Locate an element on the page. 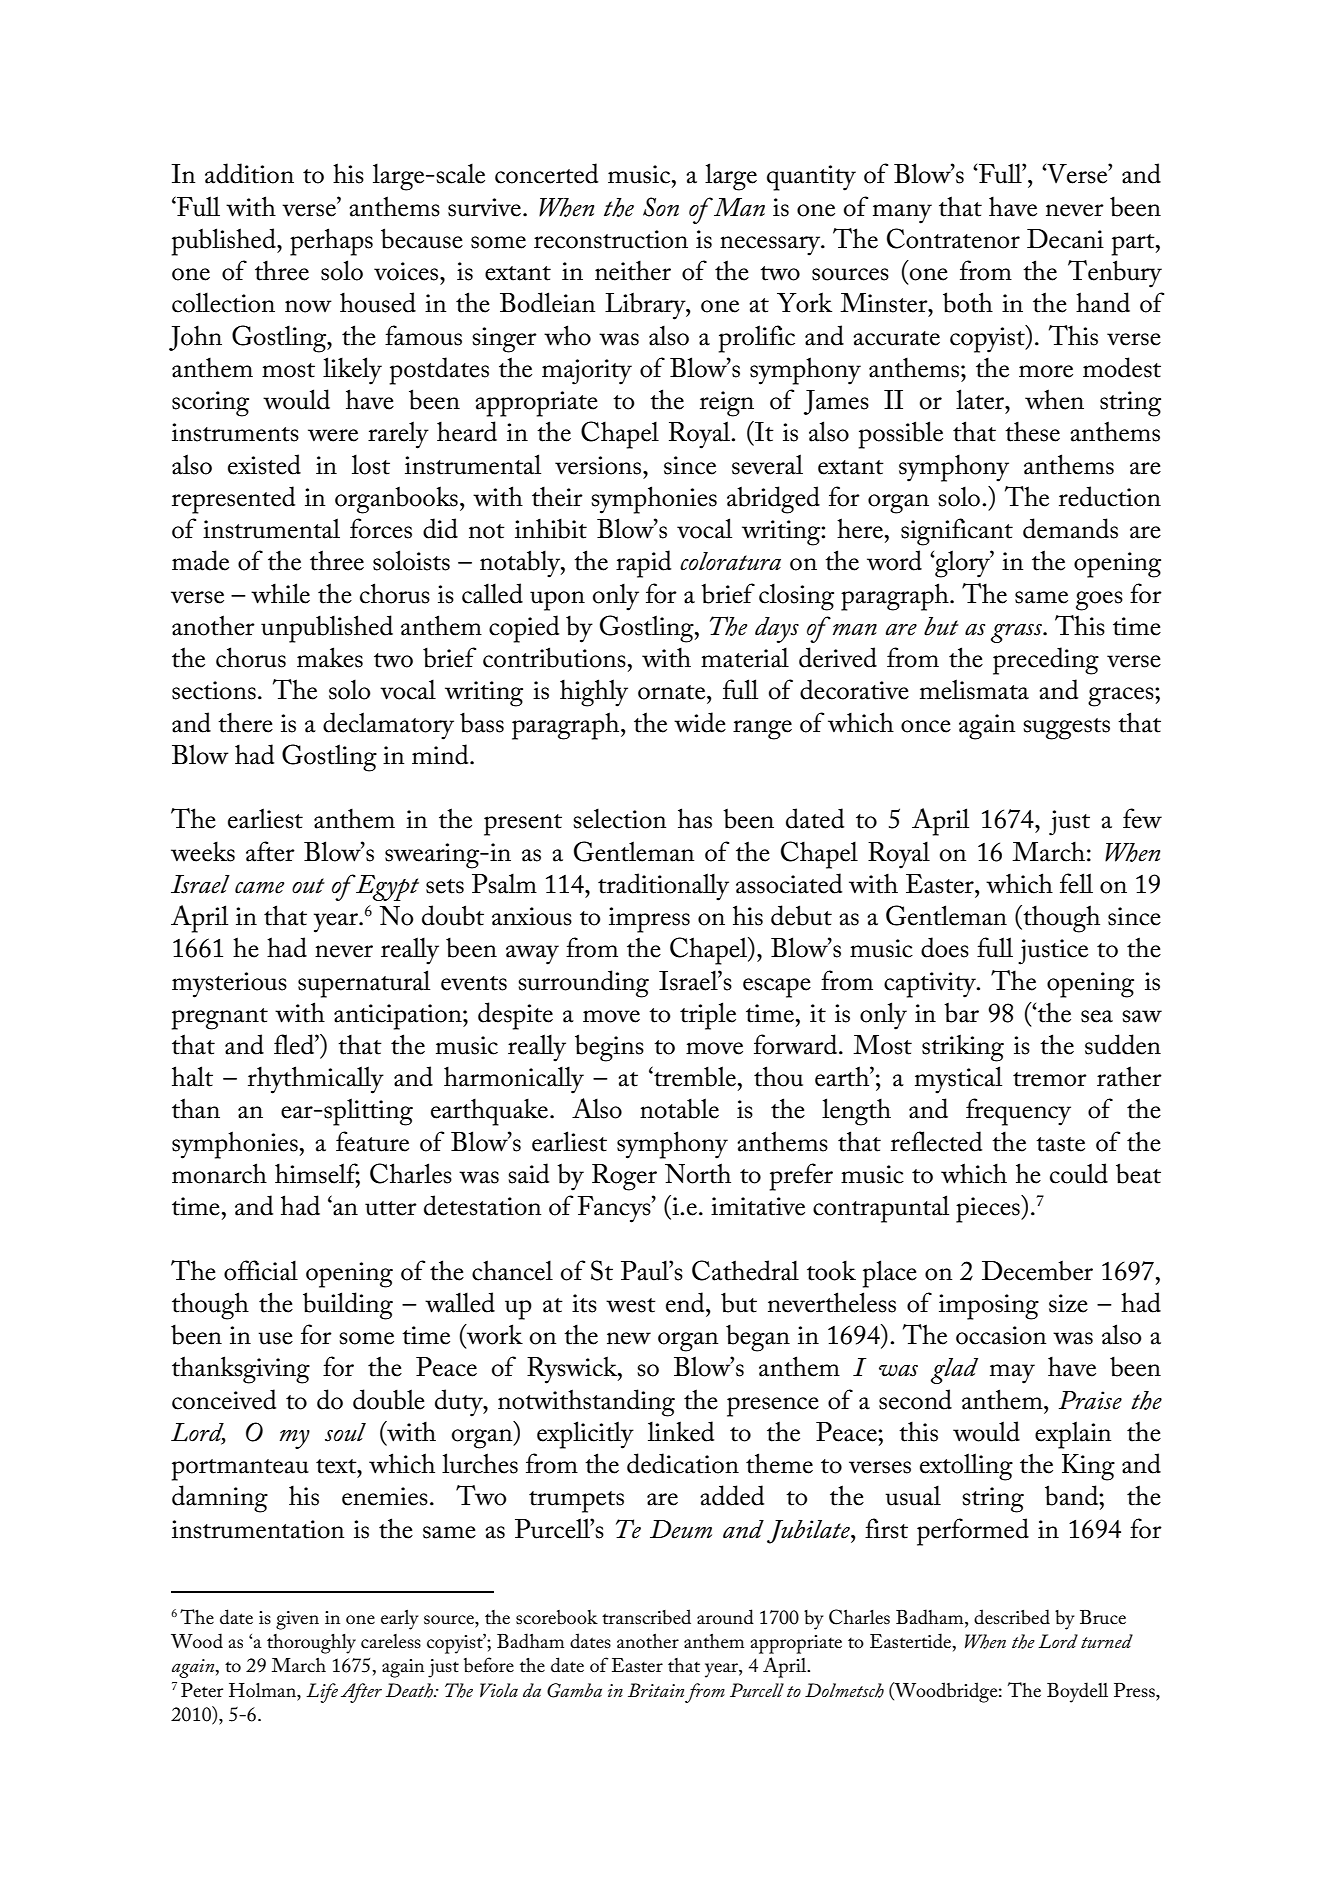  Son is located at coordinates (661, 207).
